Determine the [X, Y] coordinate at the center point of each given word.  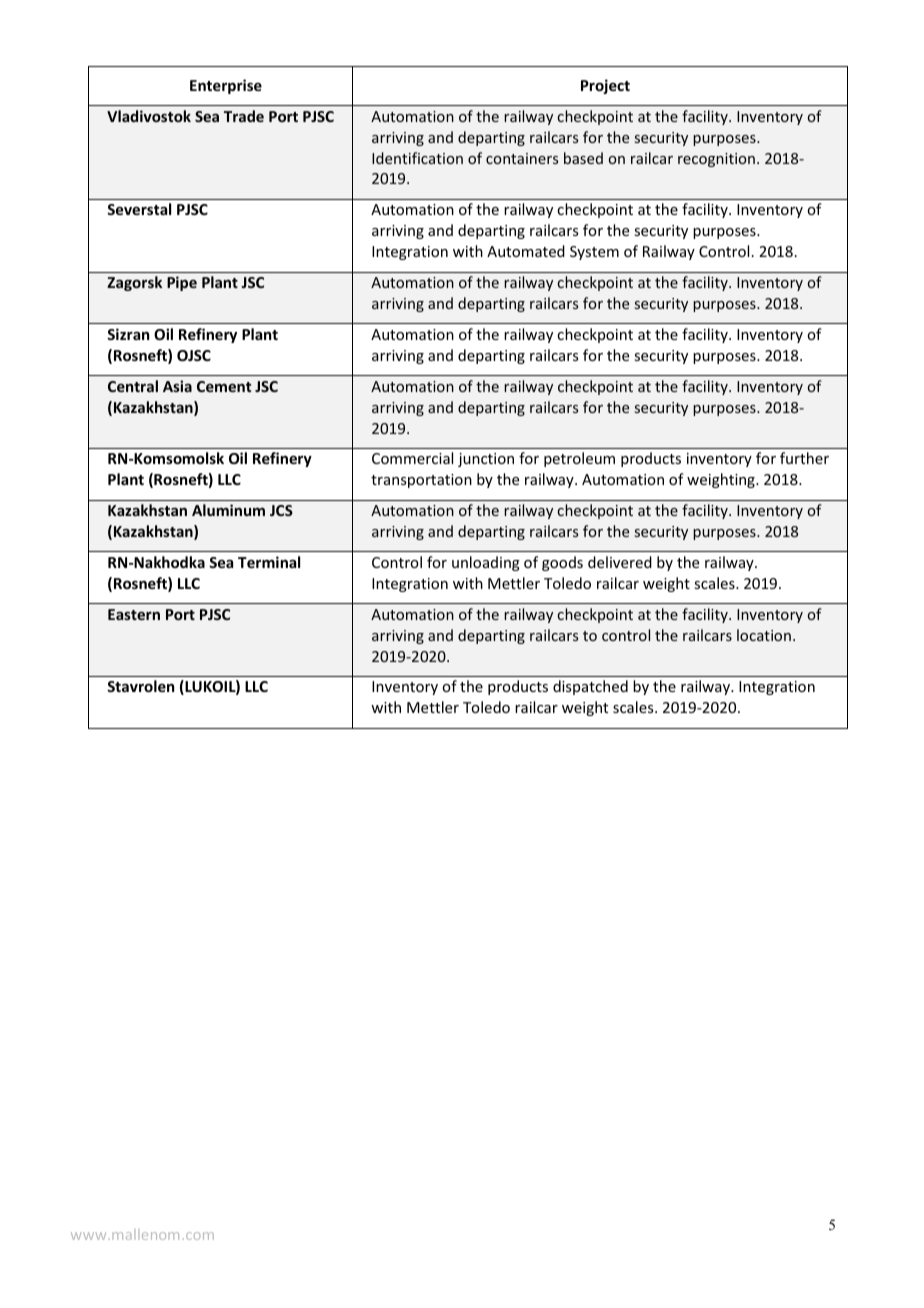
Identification [417, 158]
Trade [244, 116]
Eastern [134, 614]
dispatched [590, 687]
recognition [716, 160]
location [764, 635]
